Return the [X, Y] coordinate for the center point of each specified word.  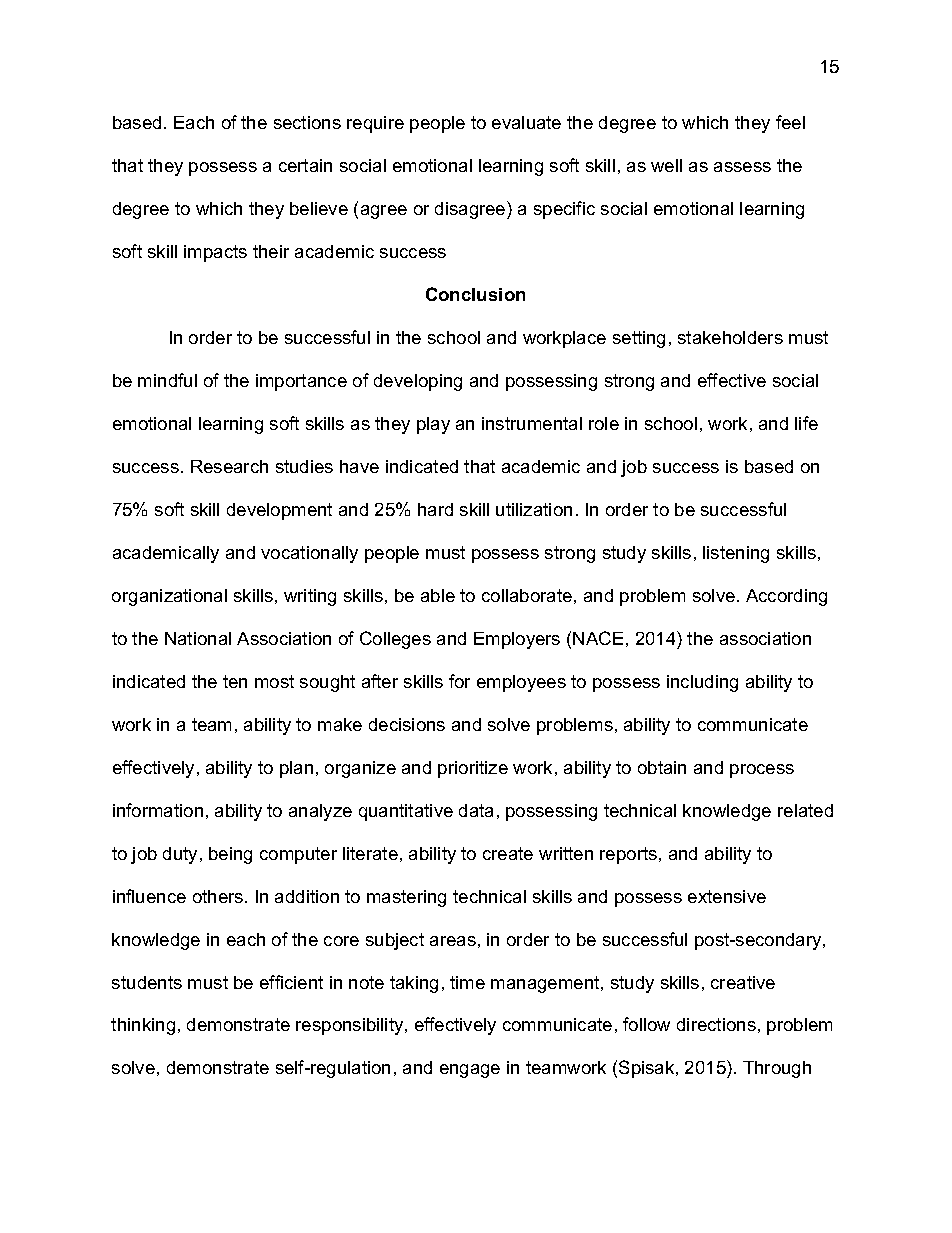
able [438, 595]
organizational [169, 597]
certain [305, 165]
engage [470, 1071]
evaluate [526, 122]
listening [736, 554]
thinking [143, 1026]
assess [742, 167]
